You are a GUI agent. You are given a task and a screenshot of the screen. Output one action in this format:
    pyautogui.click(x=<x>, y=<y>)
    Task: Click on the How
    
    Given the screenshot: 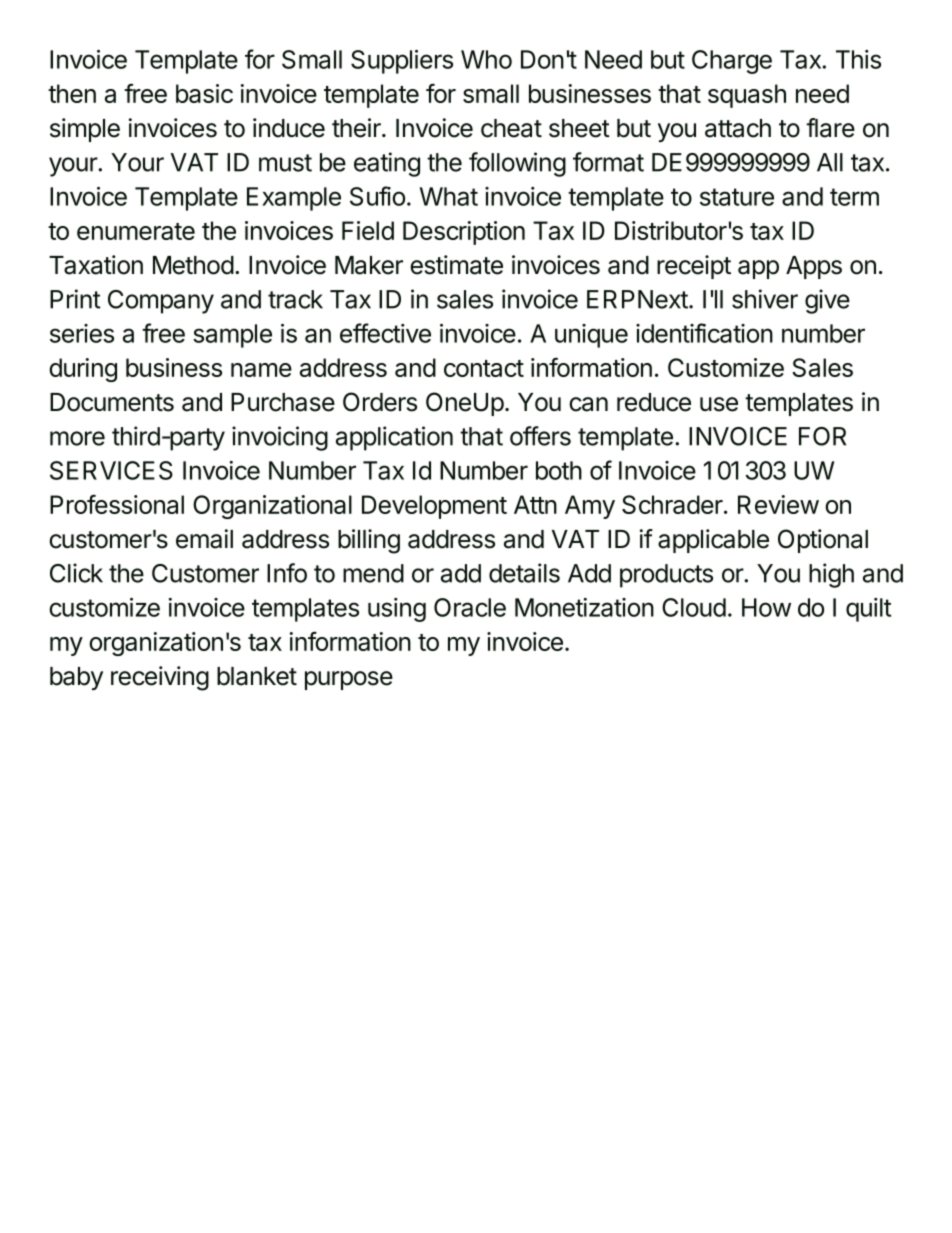 What is the action you would take?
    pyautogui.click(x=766, y=607)
